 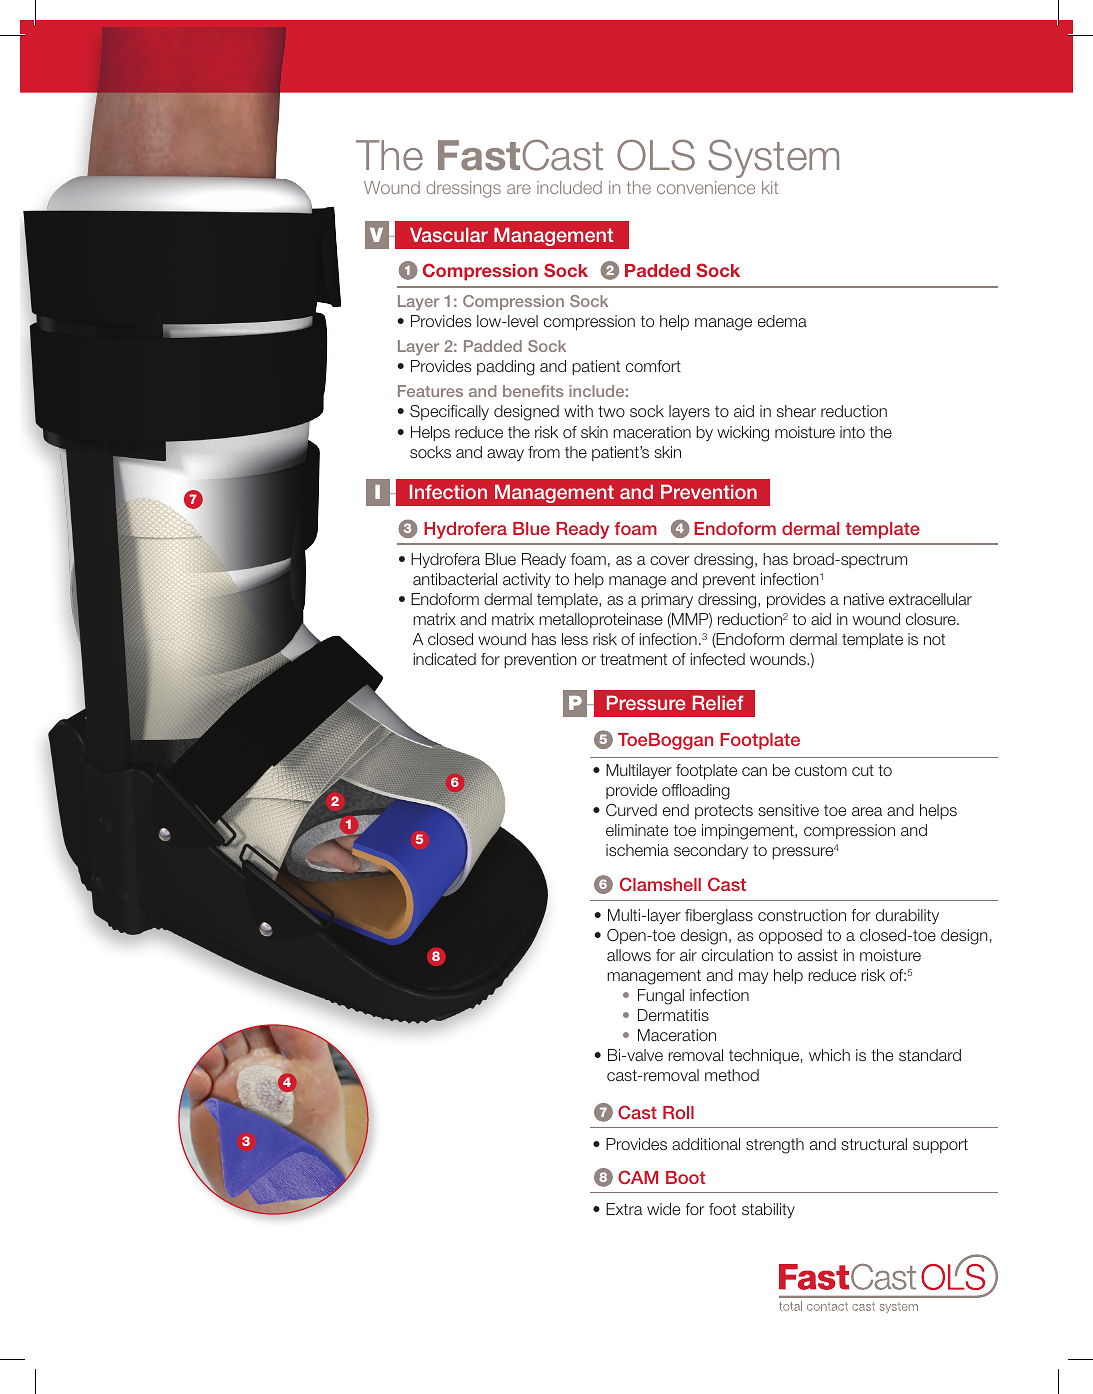 I want to click on Relief, so click(x=718, y=702).
